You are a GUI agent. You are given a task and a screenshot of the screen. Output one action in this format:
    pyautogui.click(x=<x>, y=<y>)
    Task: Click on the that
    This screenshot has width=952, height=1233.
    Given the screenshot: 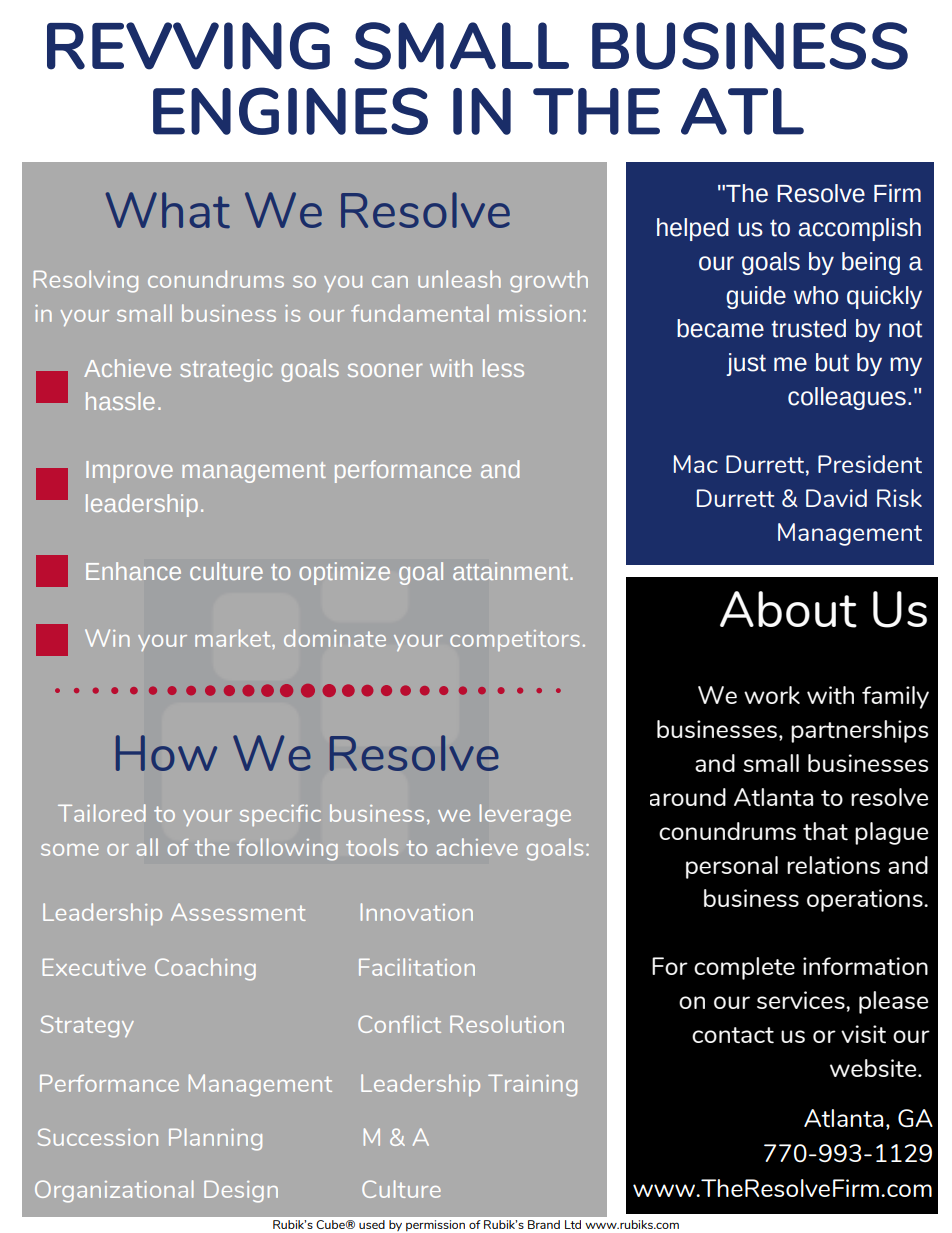 What is the action you would take?
    pyautogui.click(x=825, y=831)
